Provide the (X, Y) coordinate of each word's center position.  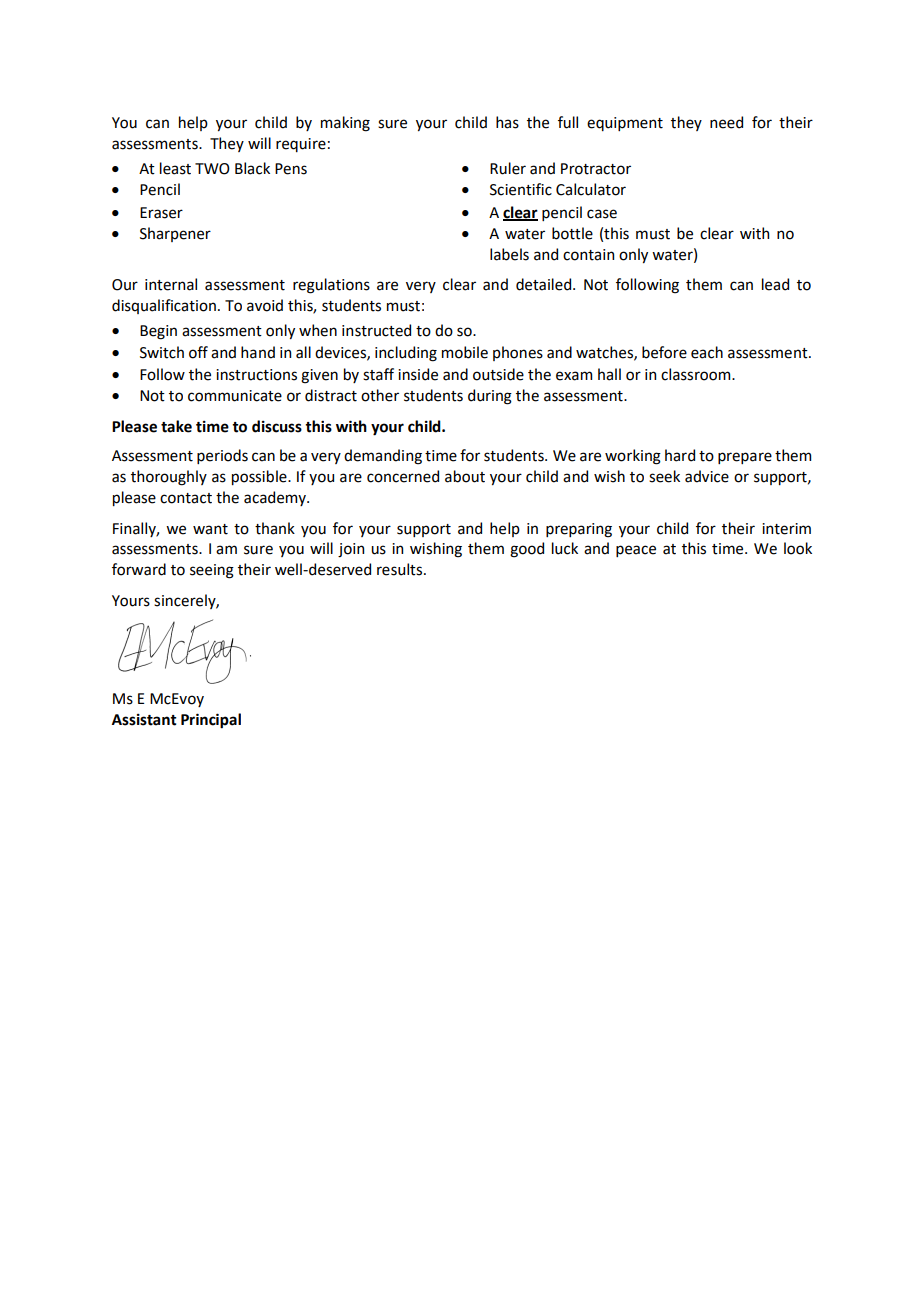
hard (680, 455)
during (490, 397)
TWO (212, 169)
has (507, 122)
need (726, 122)
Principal (211, 721)
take (176, 426)
